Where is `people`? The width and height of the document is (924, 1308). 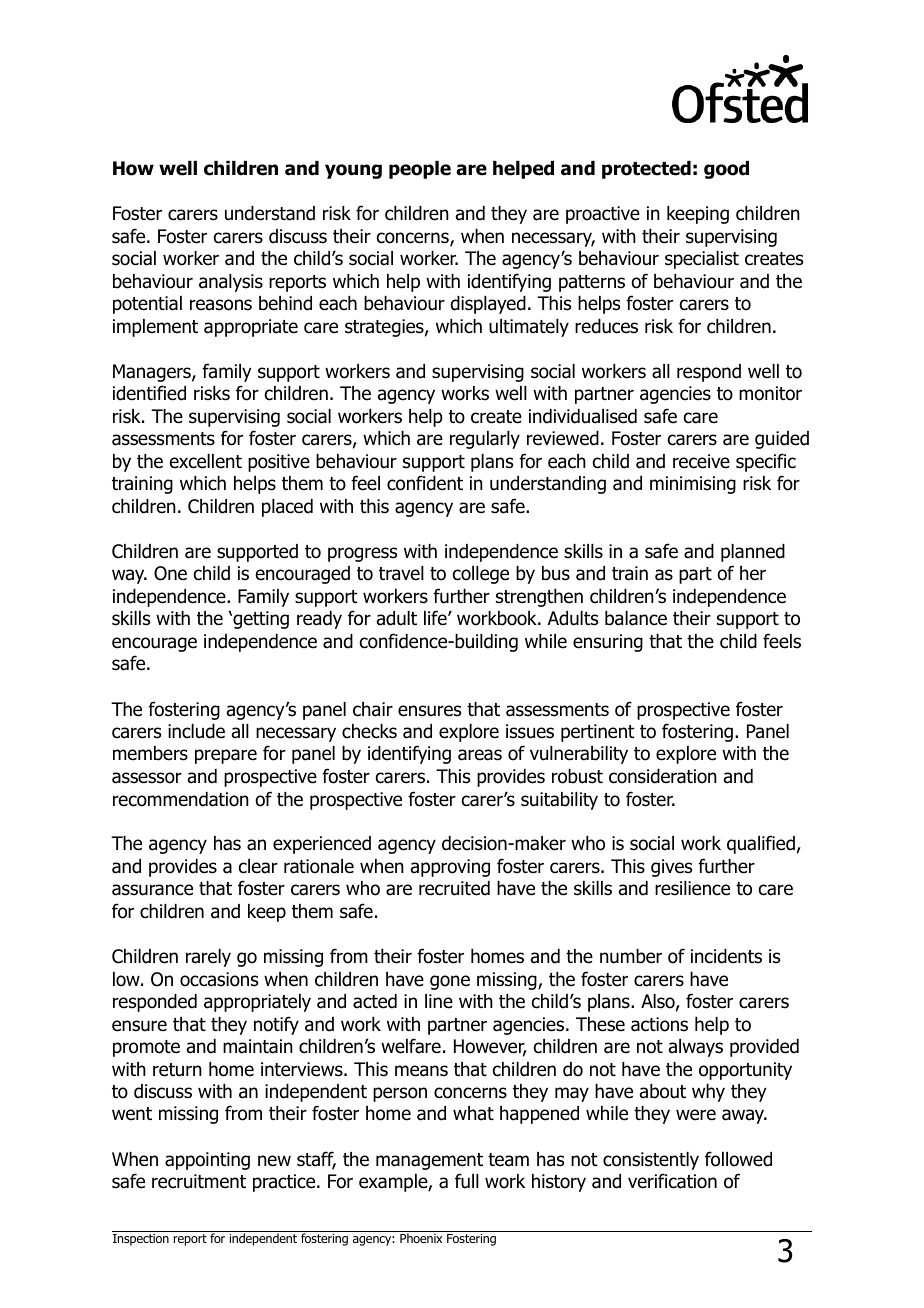
people is located at coordinates (420, 170).
